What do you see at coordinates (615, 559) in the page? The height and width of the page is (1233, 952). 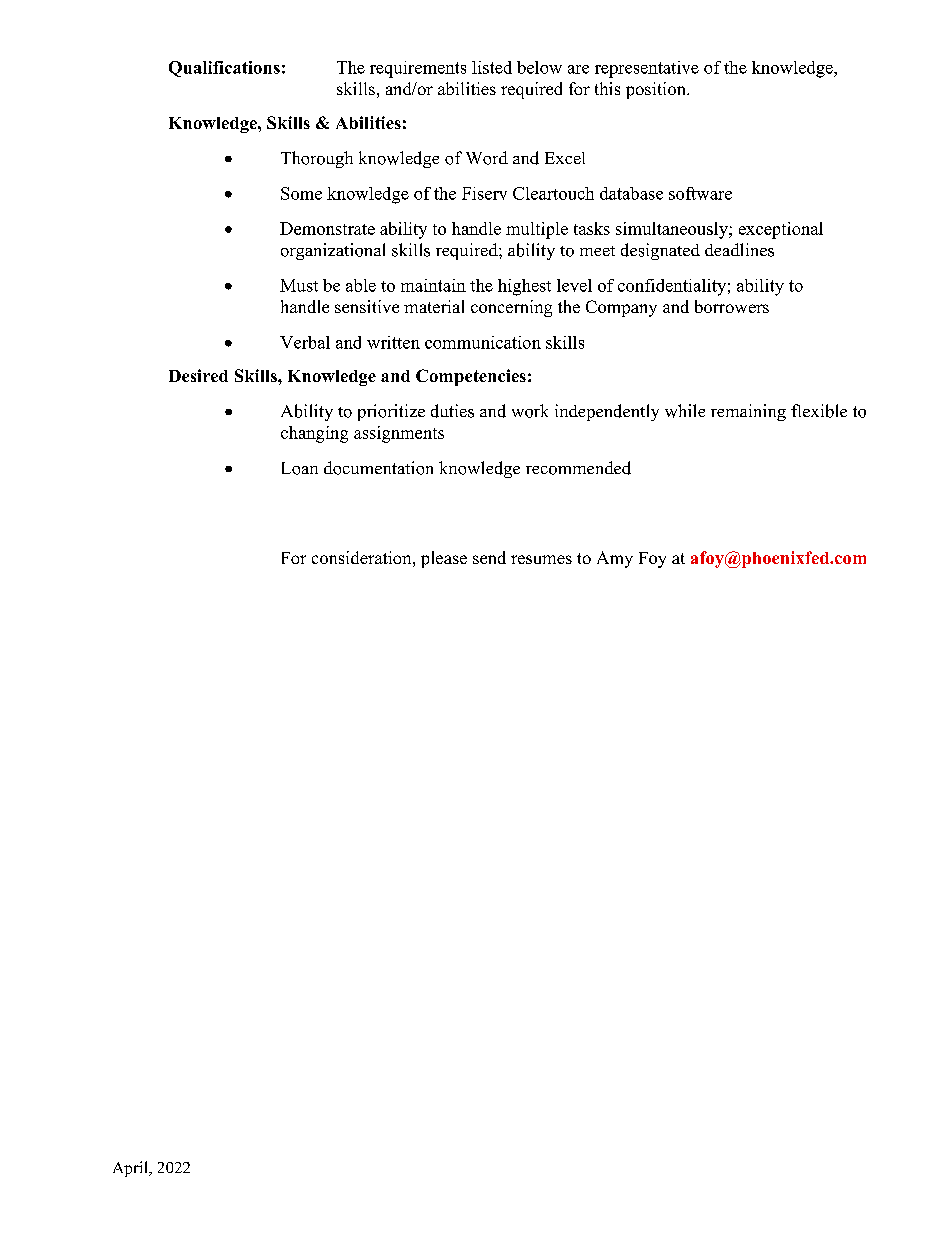 I see `Amy` at bounding box center [615, 559].
